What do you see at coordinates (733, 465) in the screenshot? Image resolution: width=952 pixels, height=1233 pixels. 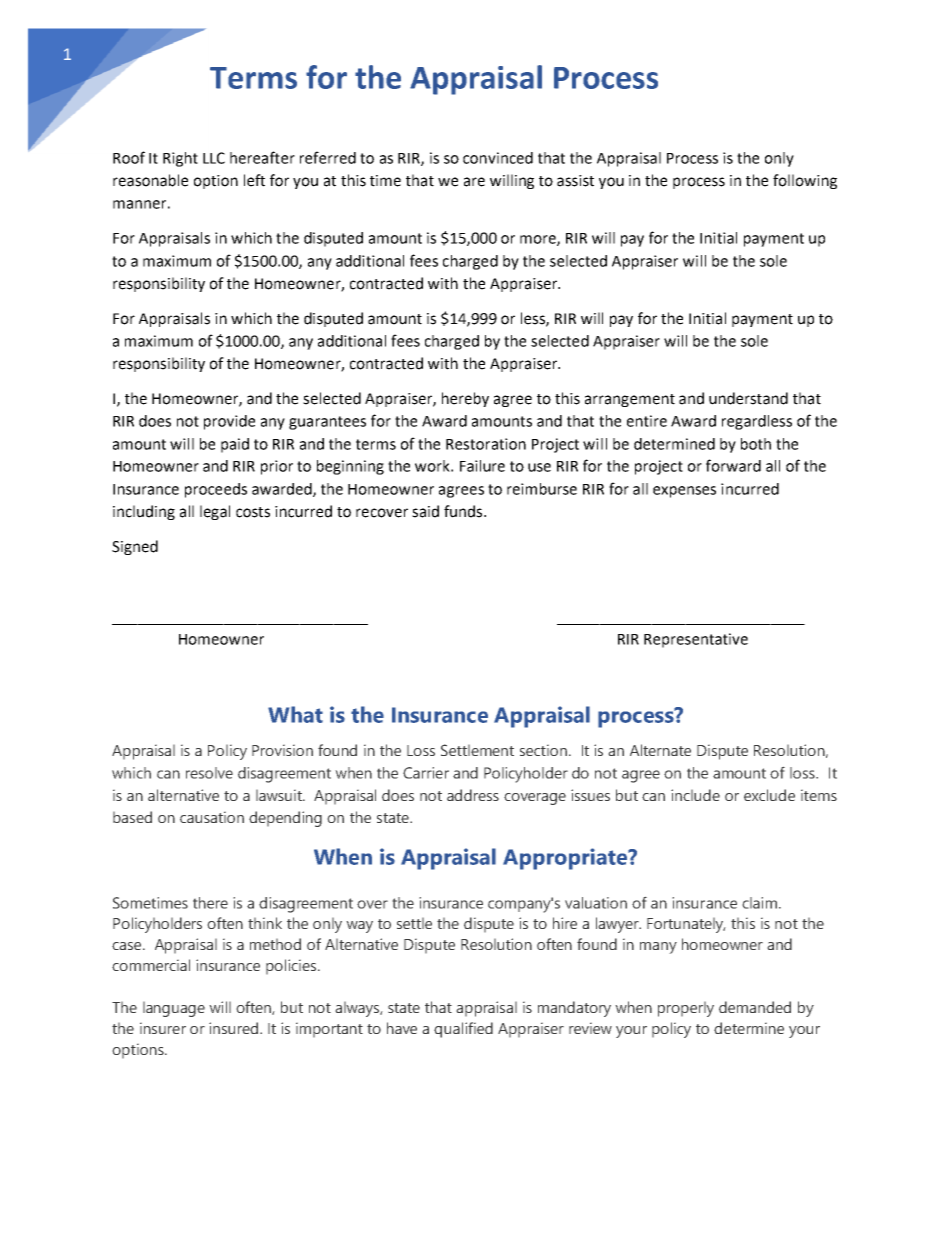 I see `forward` at bounding box center [733, 465].
